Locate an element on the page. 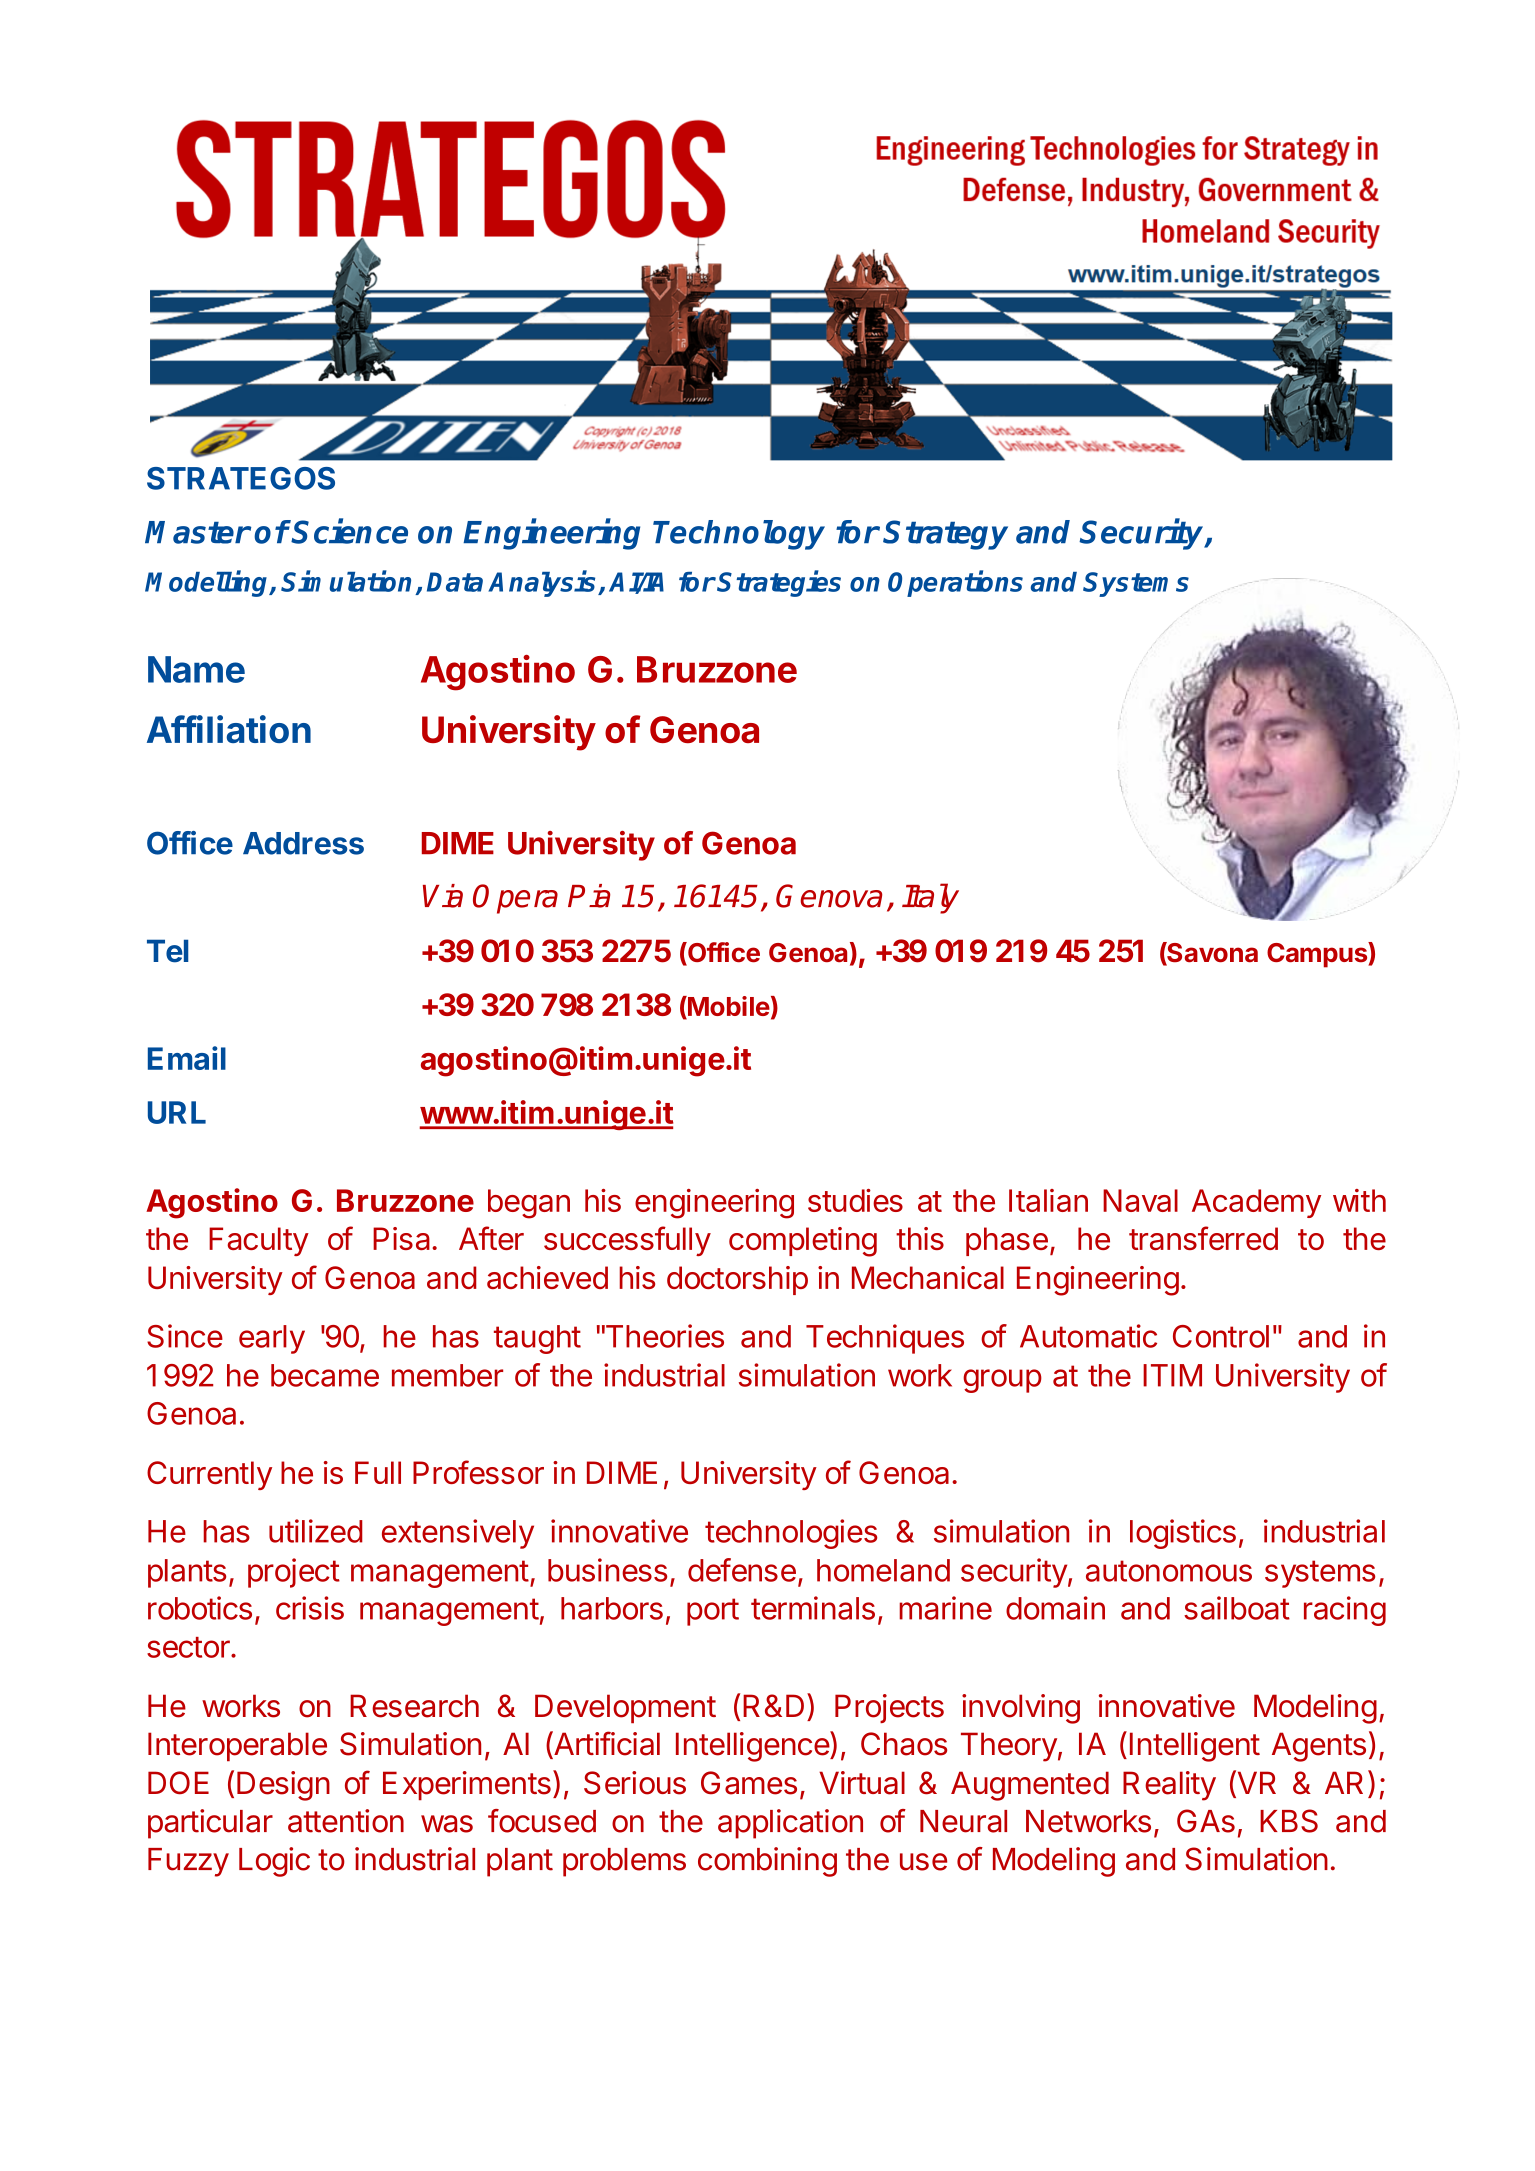 The height and width of the page is (2171, 1535). Science is located at coordinates (349, 531).
